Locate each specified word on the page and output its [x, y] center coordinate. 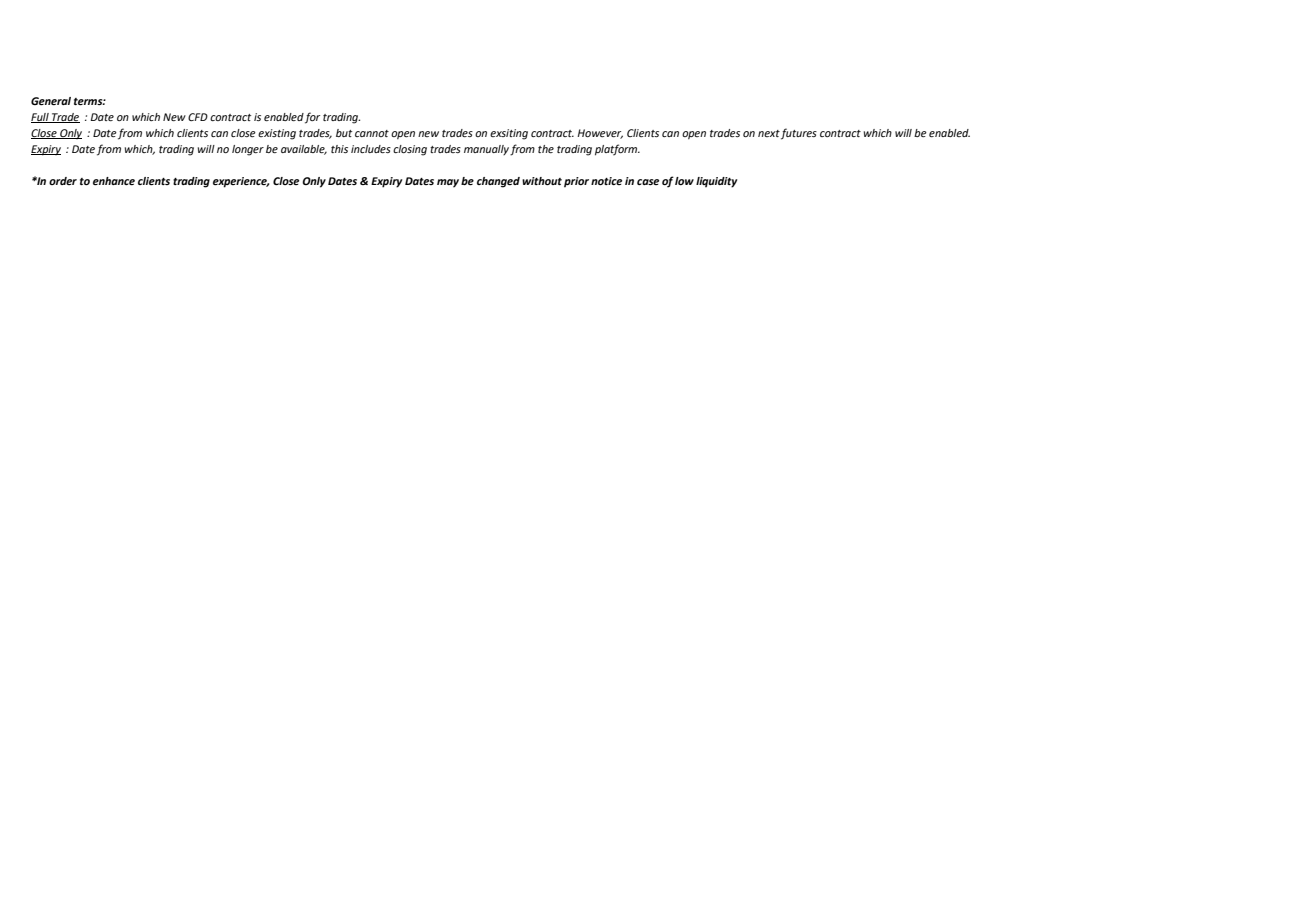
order [63, 181]
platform [617, 150]
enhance [114, 181]
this [339, 149]
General [51, 101]
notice [606, 181]
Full [41, 118]
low [684, 181]
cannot [372, 133]
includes [371, 149]
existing [277, 134]
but [344, 133]
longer [248, 150]
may [448, 183]
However [600, 134]
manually [486, 150]
